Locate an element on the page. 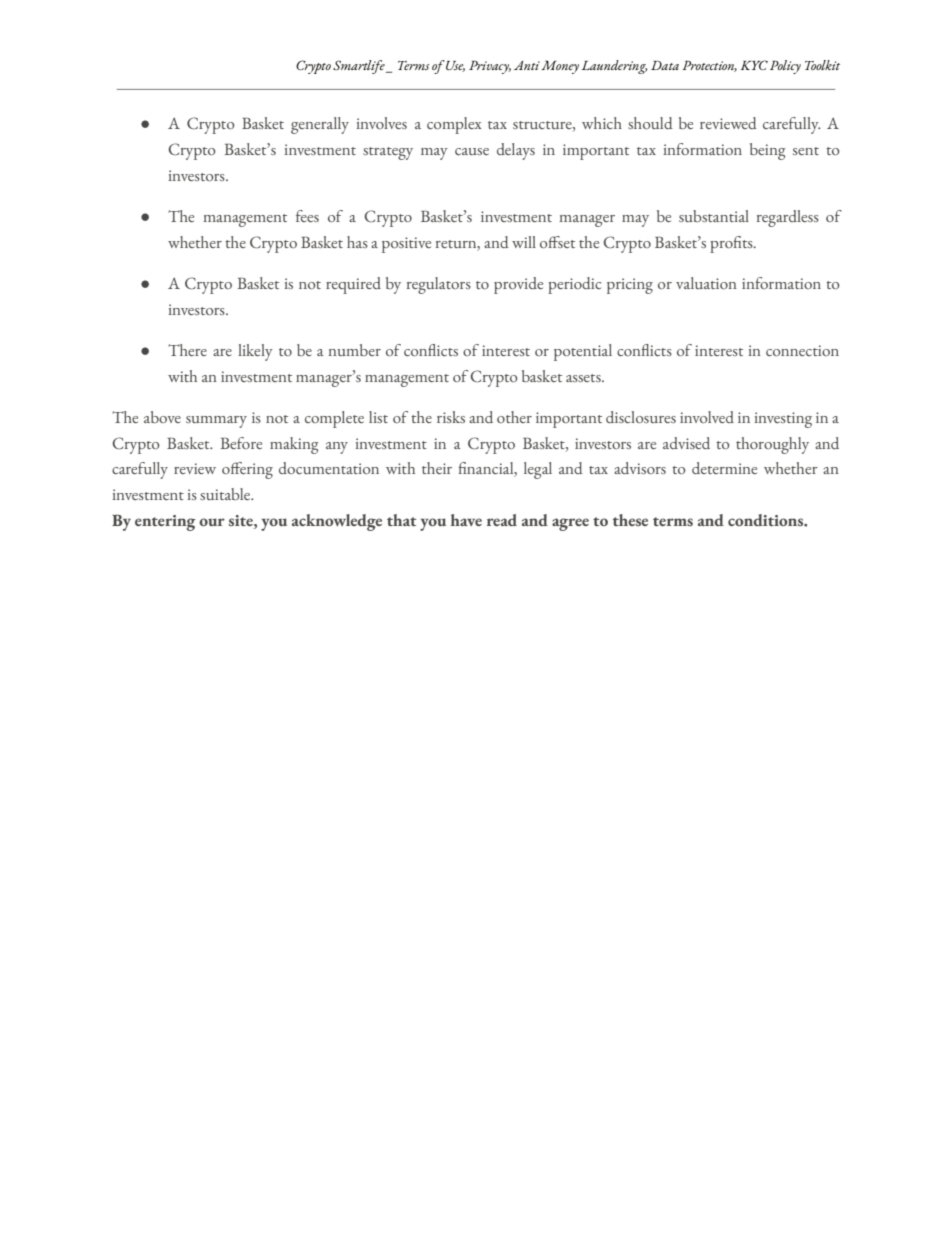 The width and height of the page is (952, 1233). Money is located at coordinates (560, 67).
